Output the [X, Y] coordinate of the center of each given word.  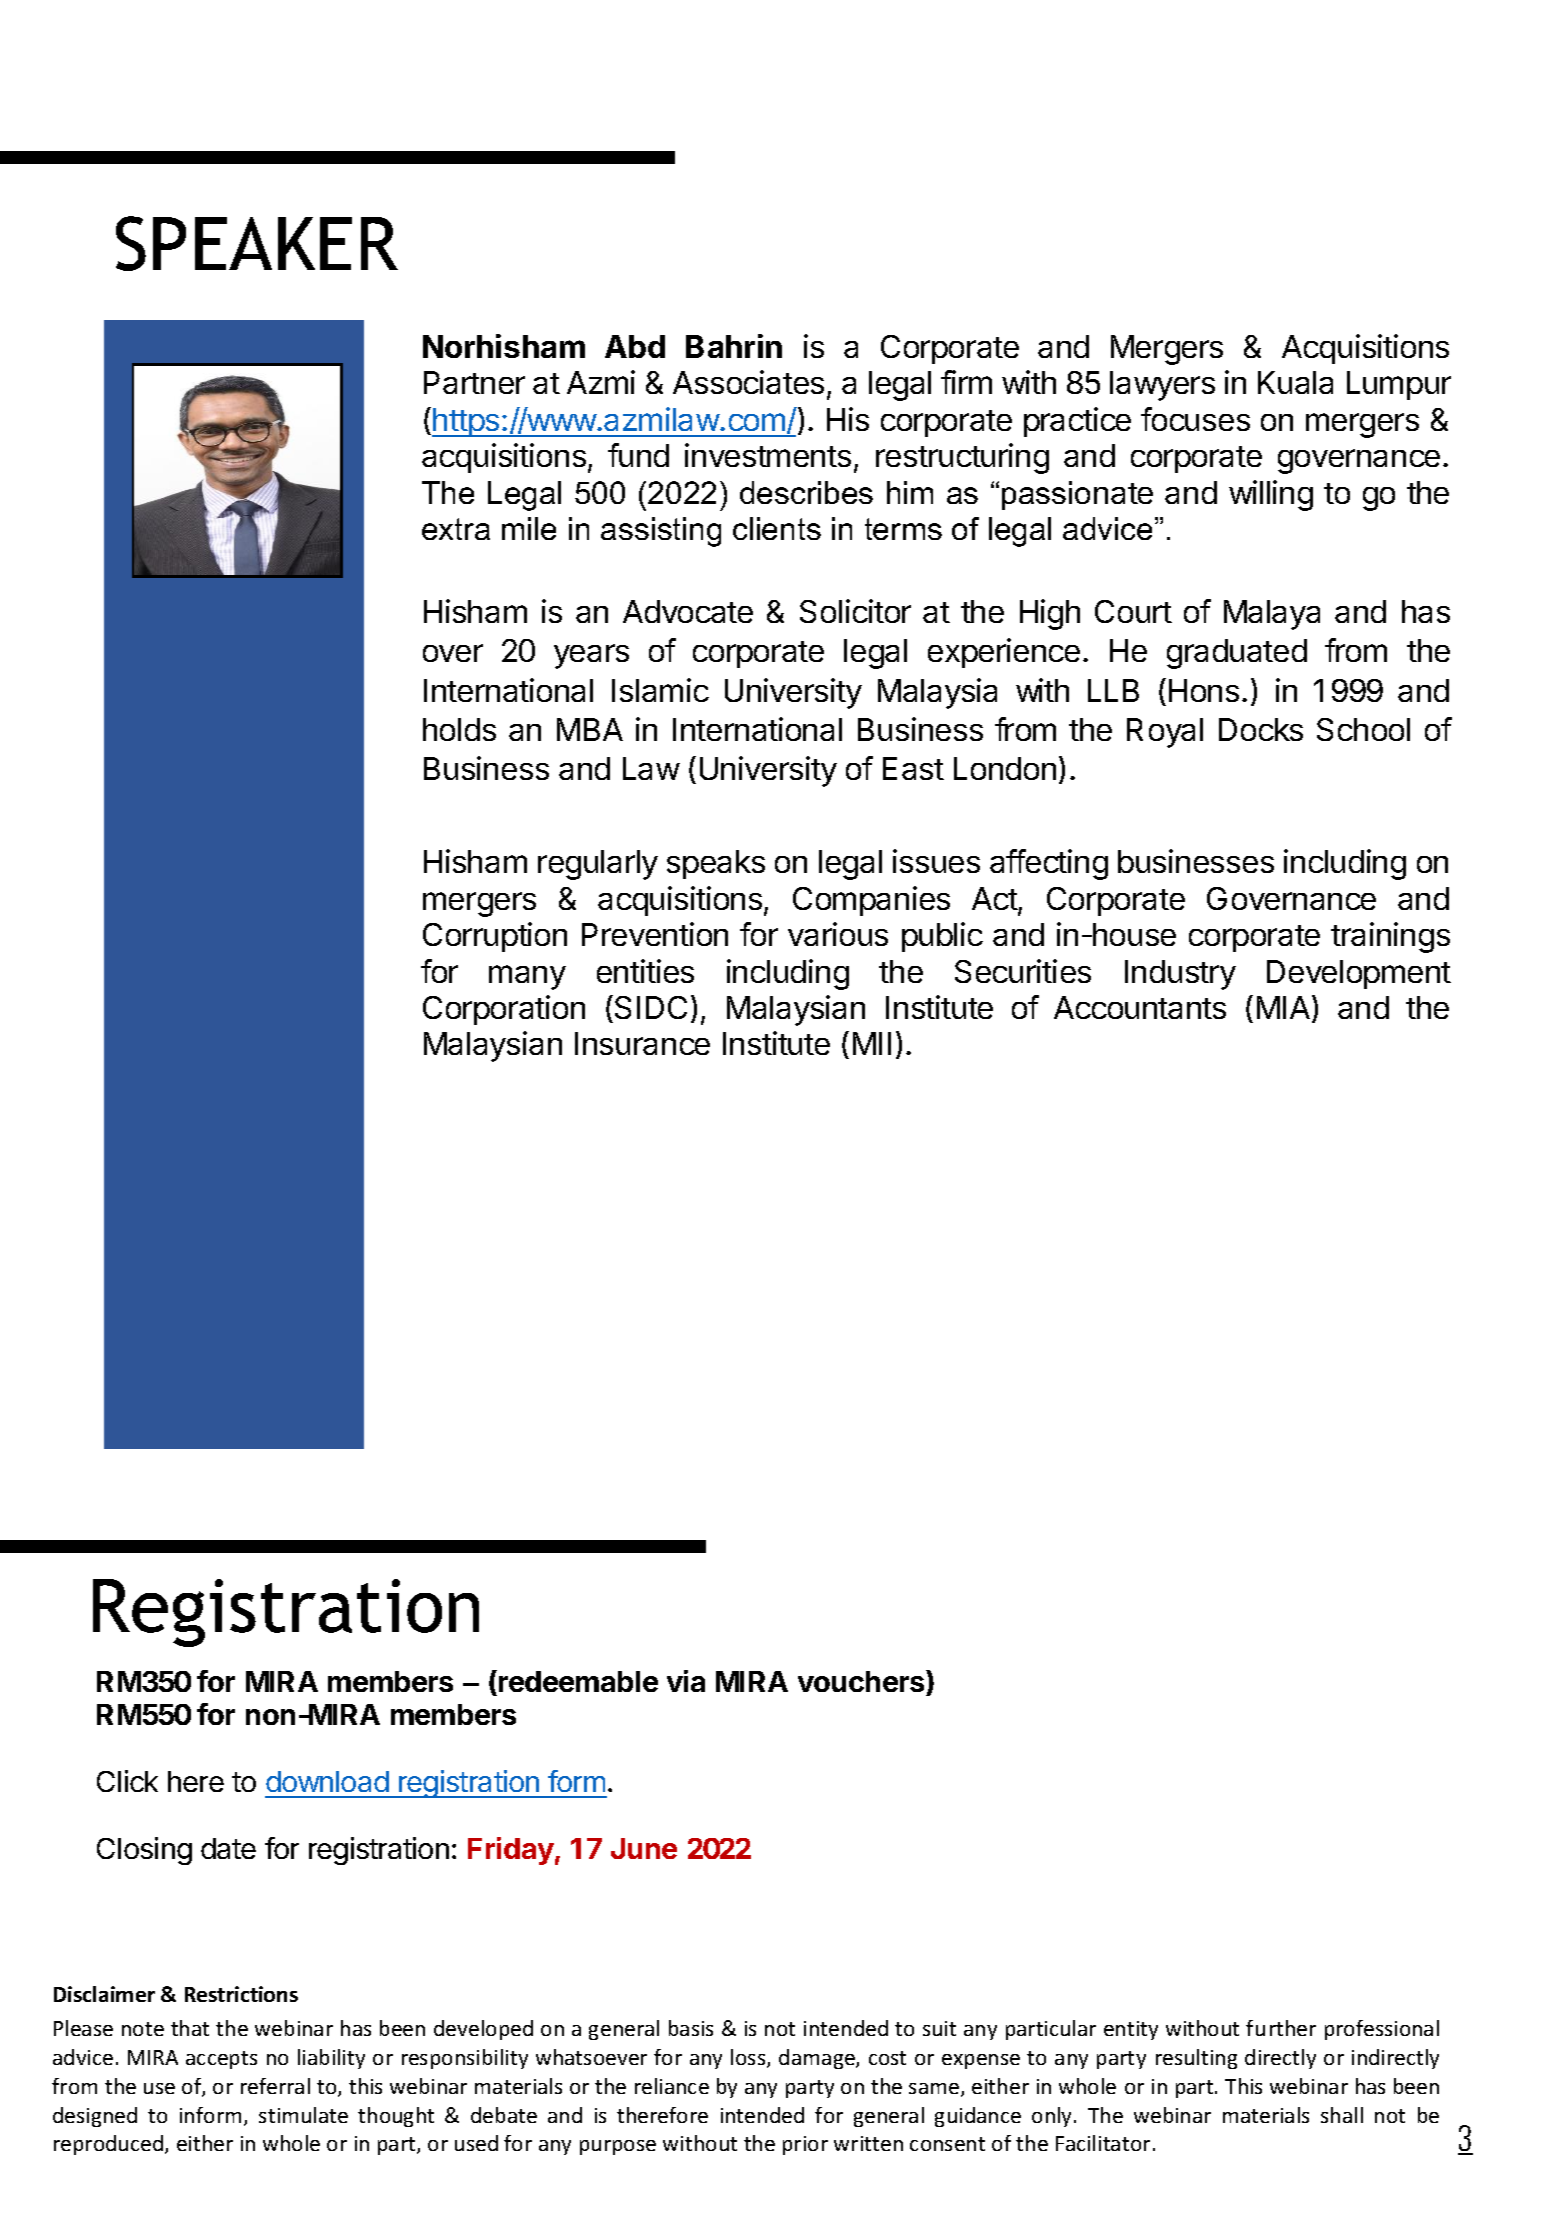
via [686, 1681]
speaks [716, 864]
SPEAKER [257, 243]
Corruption [495, 937]
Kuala [1295, 382]
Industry [1180, 975]
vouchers [862, 1681]
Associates [748, 382]
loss [749, 2058]
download [327, 1781]
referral [275, 2086]
